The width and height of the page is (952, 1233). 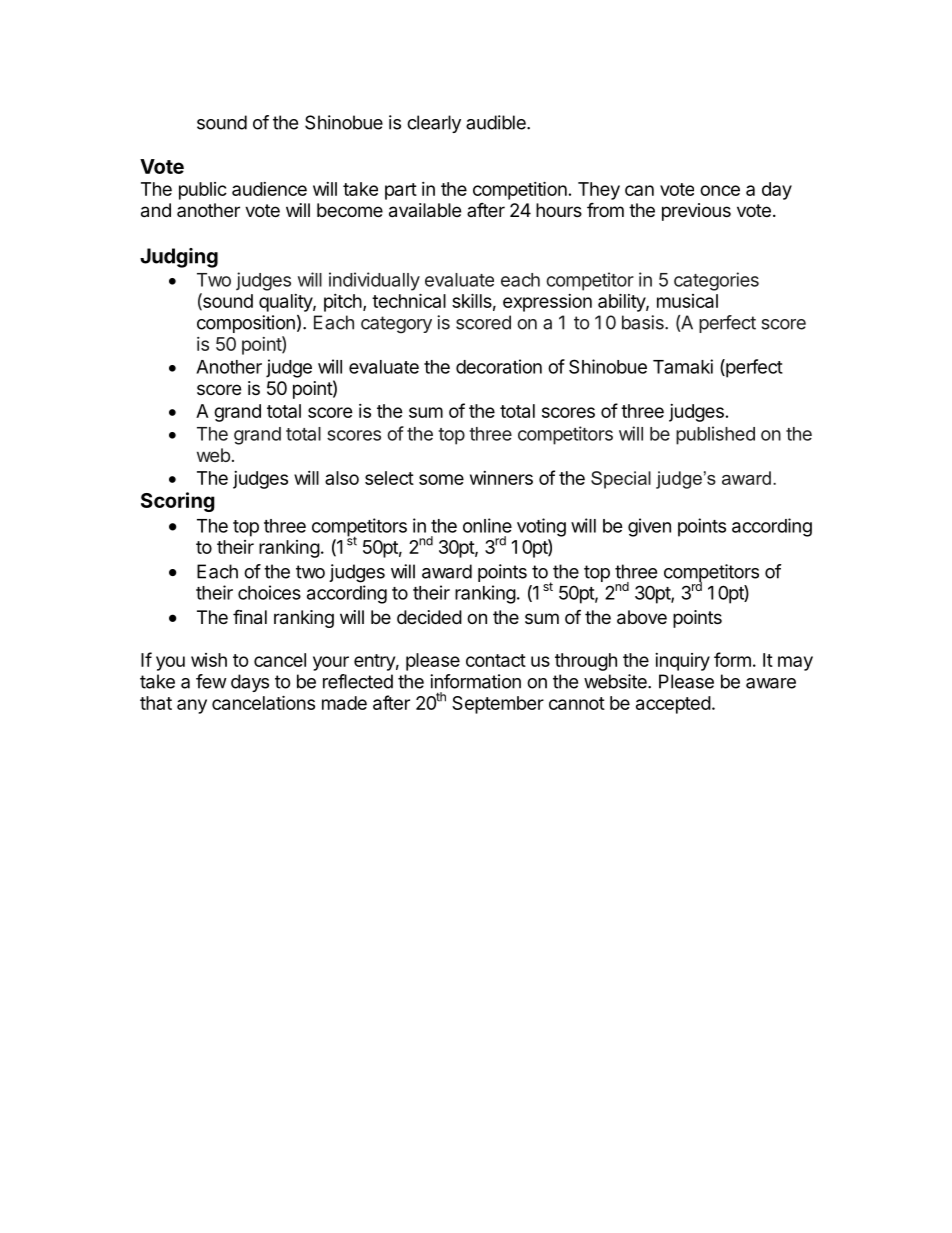 What do you see at coordinates (250, 683) in the page?
I see `days` at bounding box center [250, 683].
